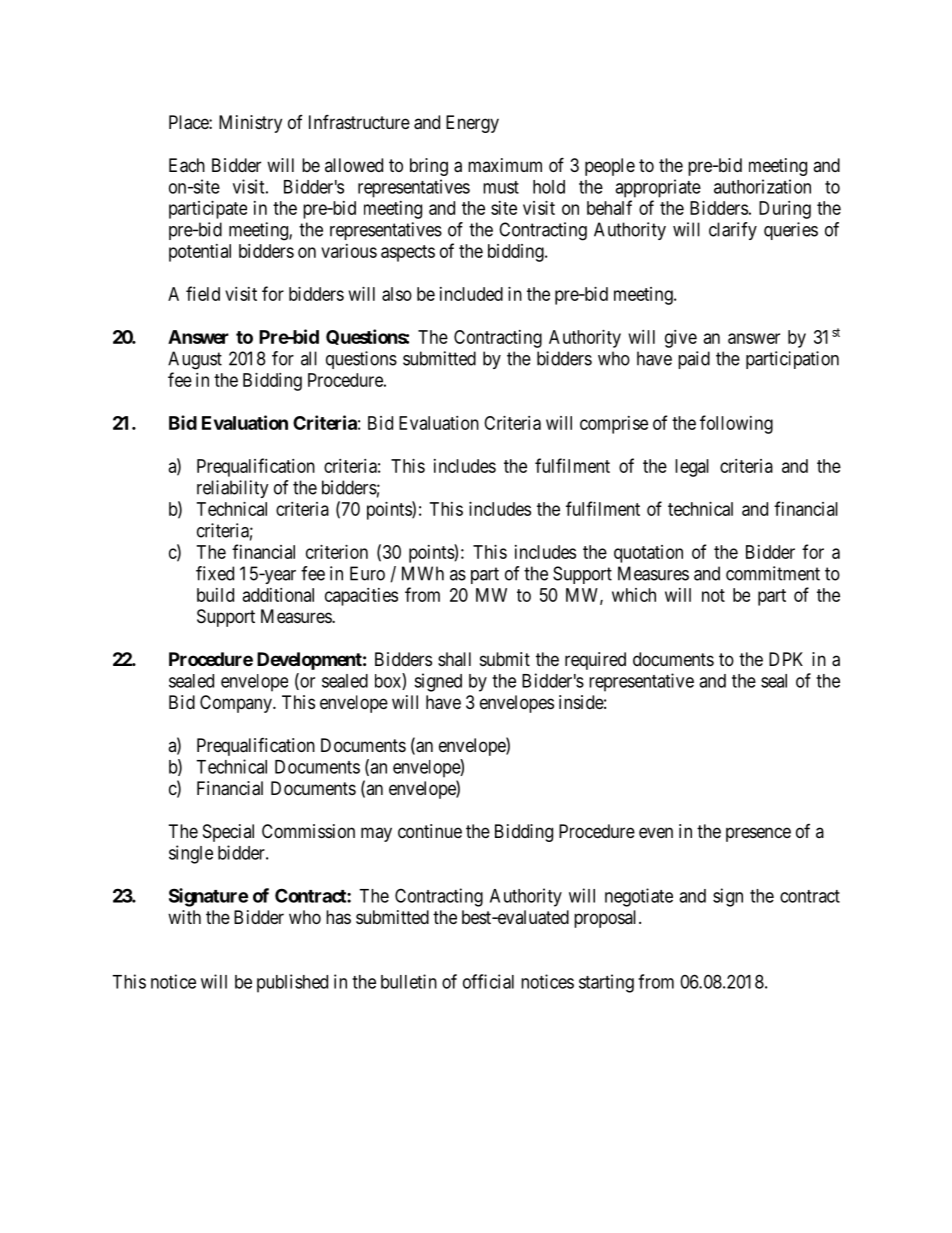  Describe the element at coordinates (195, 360) in the screenshot. I see `August` at that location.
